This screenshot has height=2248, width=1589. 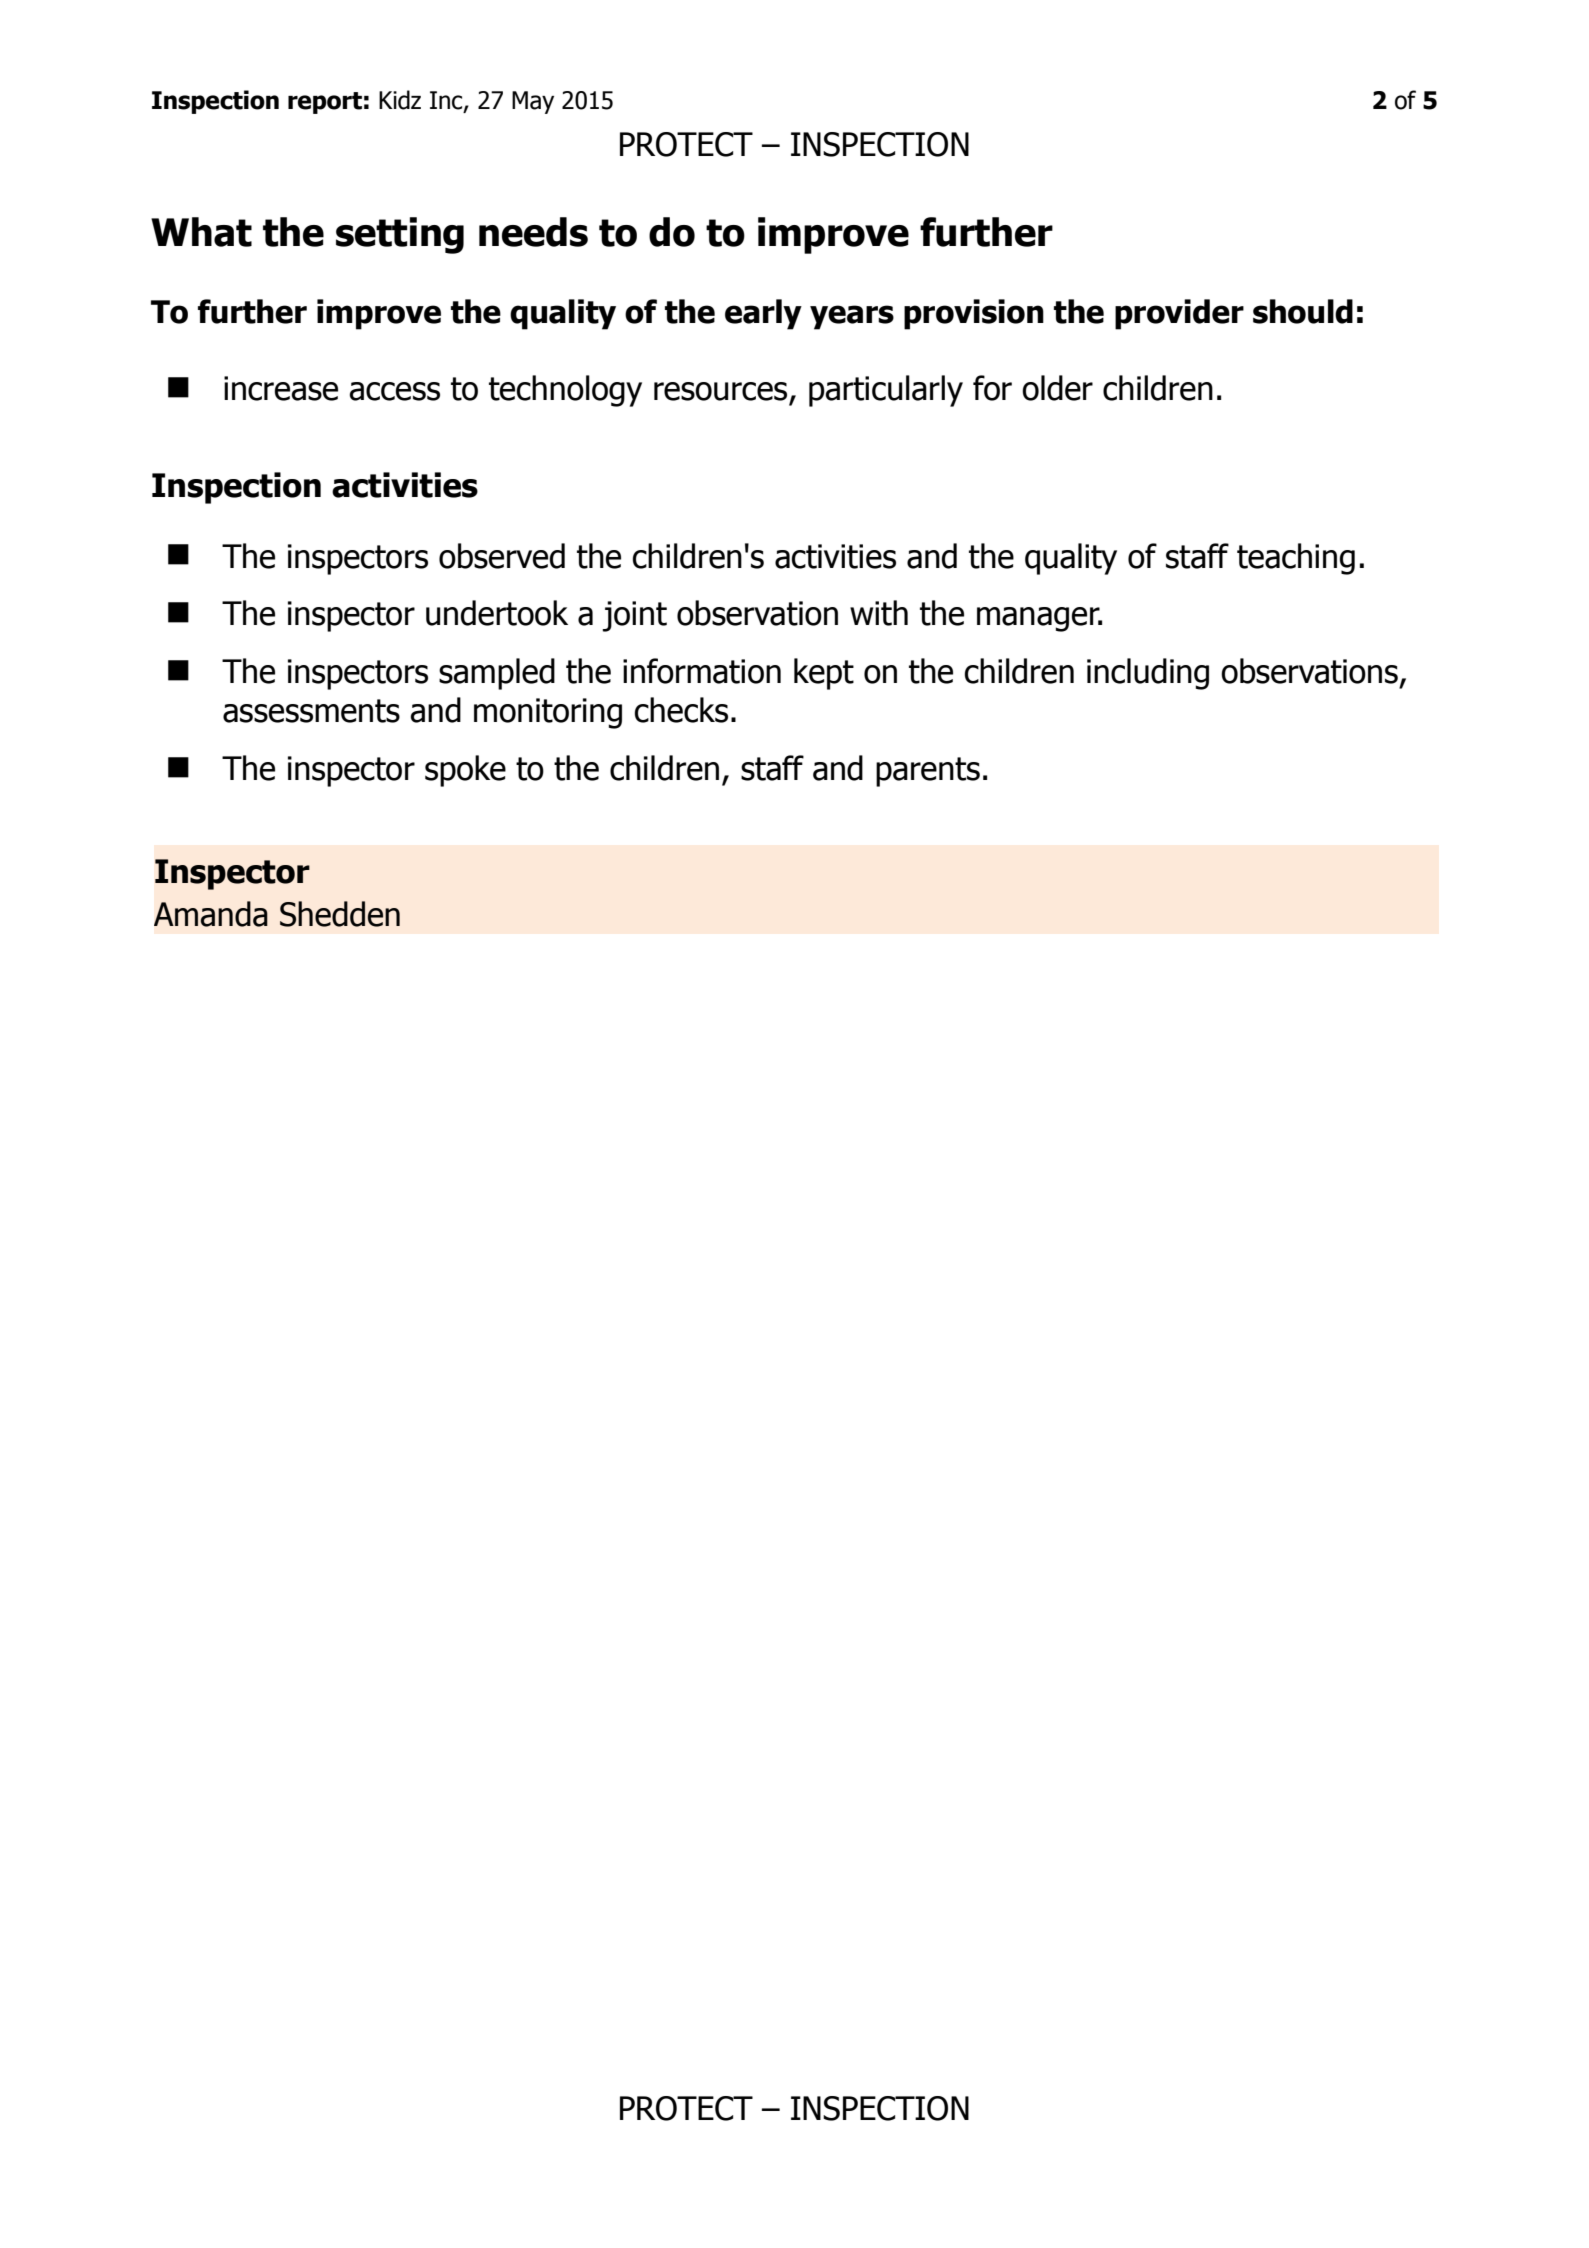 What do you see at coordinates (400, 100) in the screenshot?
I see `Kidz` at bounding box center [400, 100].
